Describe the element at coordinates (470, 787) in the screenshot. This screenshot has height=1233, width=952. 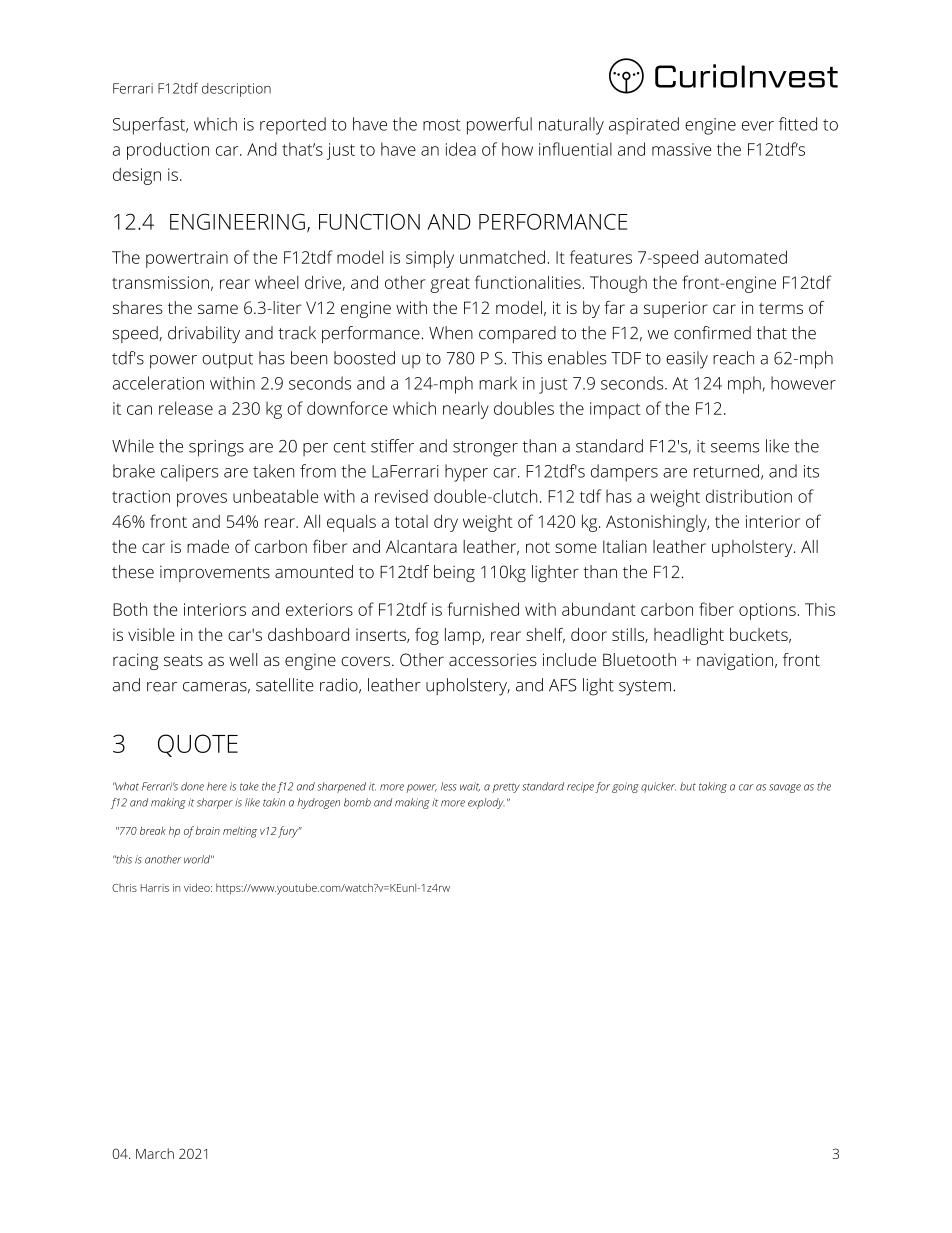
I see `wait` at that location.
